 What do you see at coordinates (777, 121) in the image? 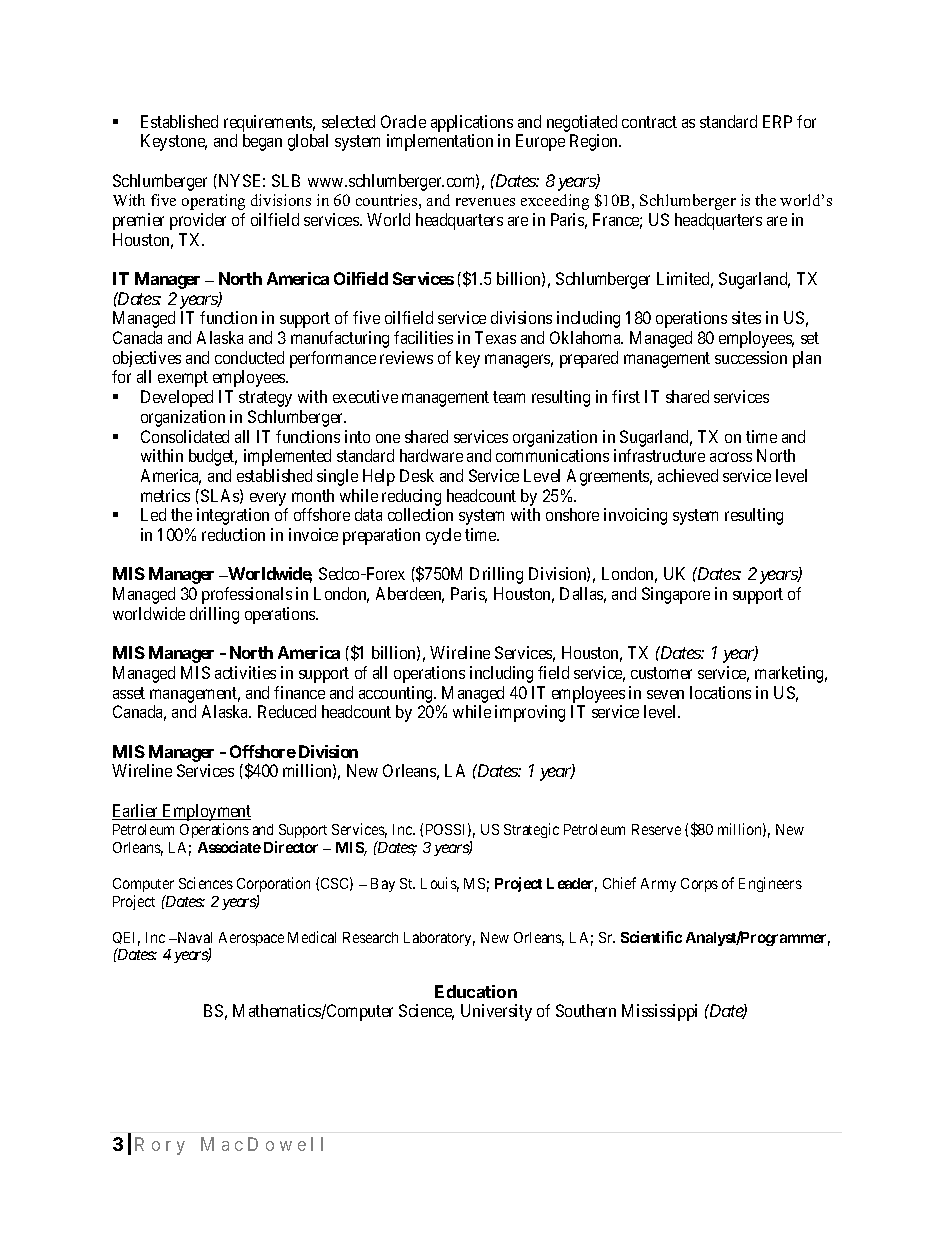
I see `ERP` at bounding box center [777, 121].
